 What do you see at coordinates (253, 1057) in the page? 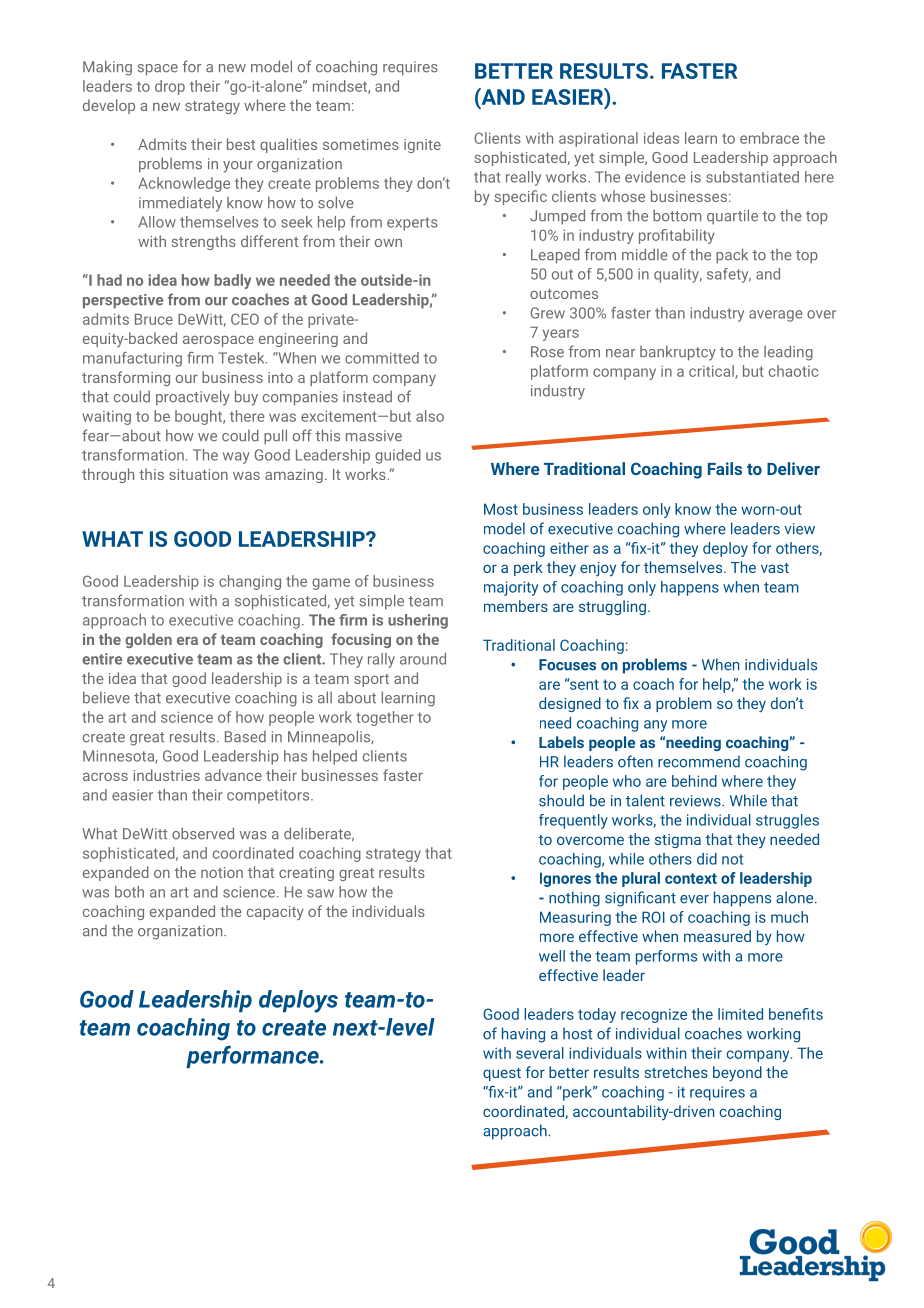
I see `performance` at bounding box center [253, 1057].
